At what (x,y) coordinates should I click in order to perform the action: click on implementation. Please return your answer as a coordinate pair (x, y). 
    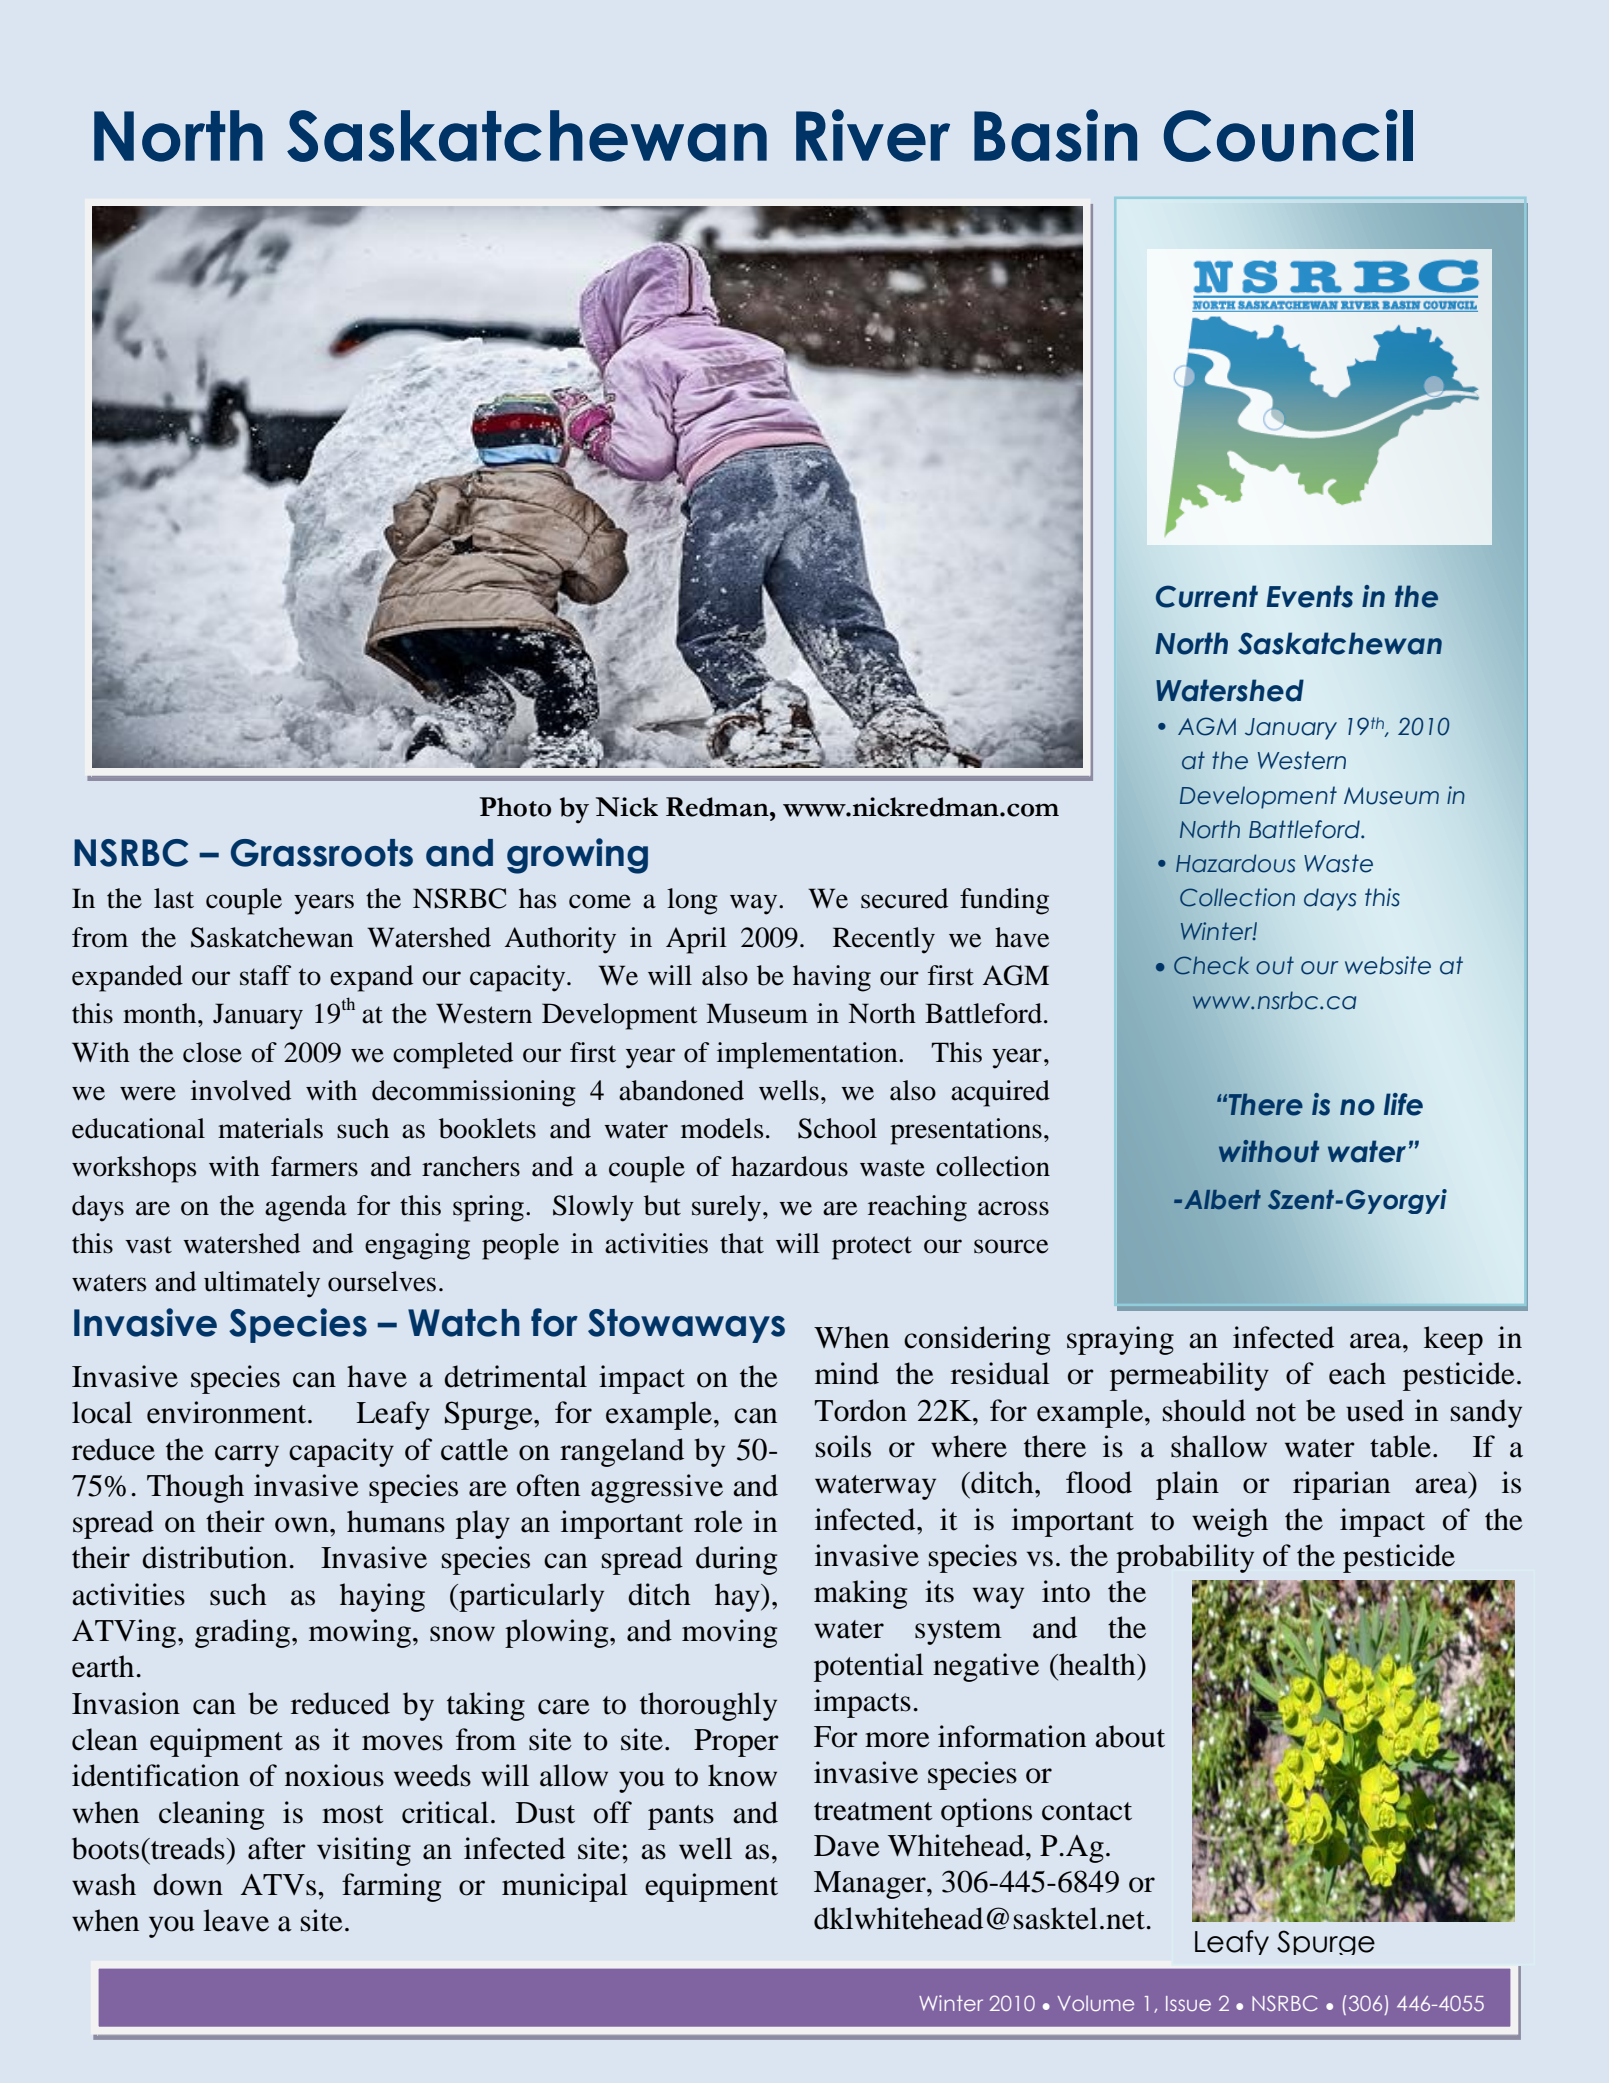
    Looking at the image, I should click on (808, 1055).
